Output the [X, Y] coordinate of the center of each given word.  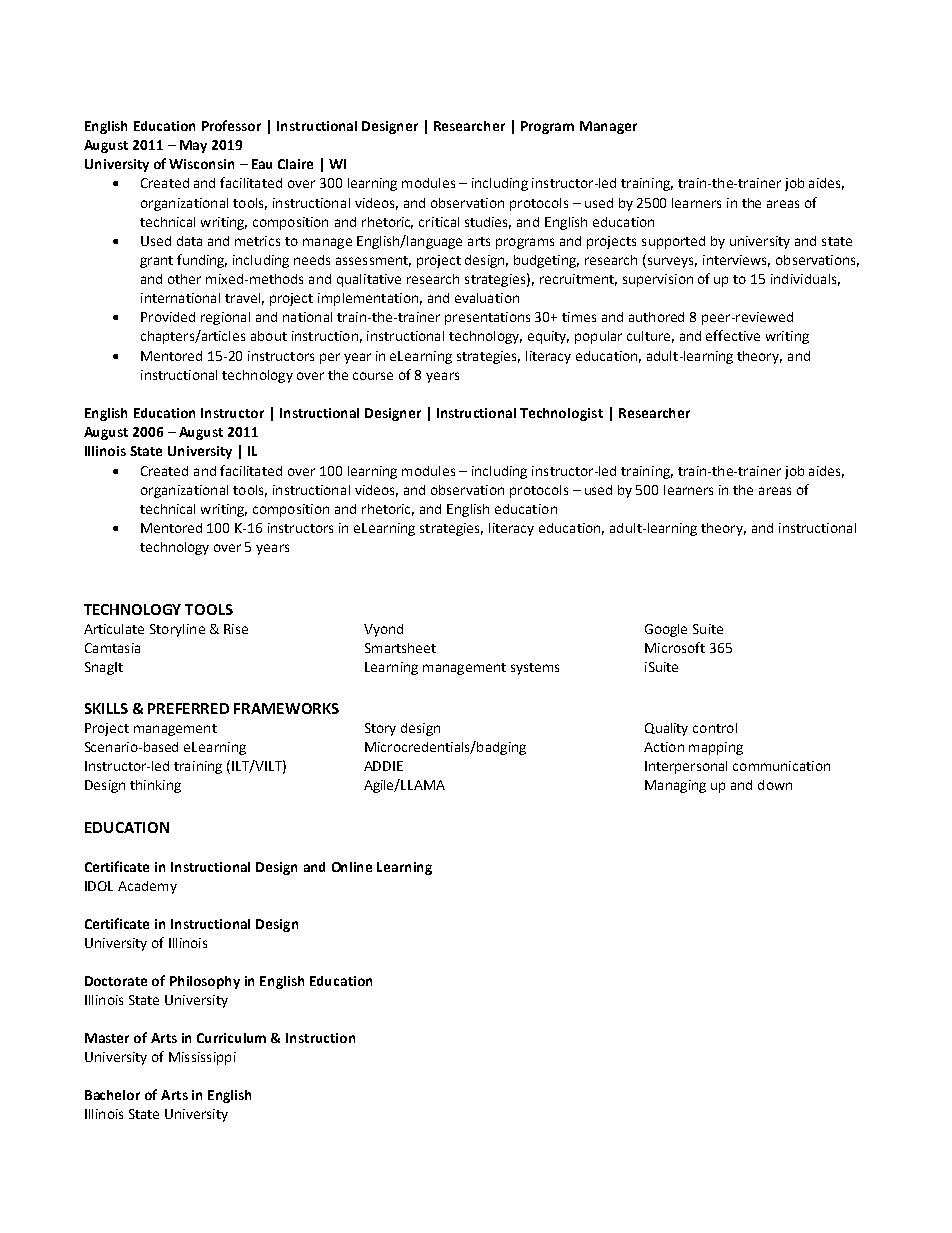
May [193, 146]
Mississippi [202, 1058]
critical [439, 222]
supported [673, 242]
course [373, 376]
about [269, 336]
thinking [155, 786]
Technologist [561, 414]
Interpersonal [686, 767]
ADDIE [383, 766]
